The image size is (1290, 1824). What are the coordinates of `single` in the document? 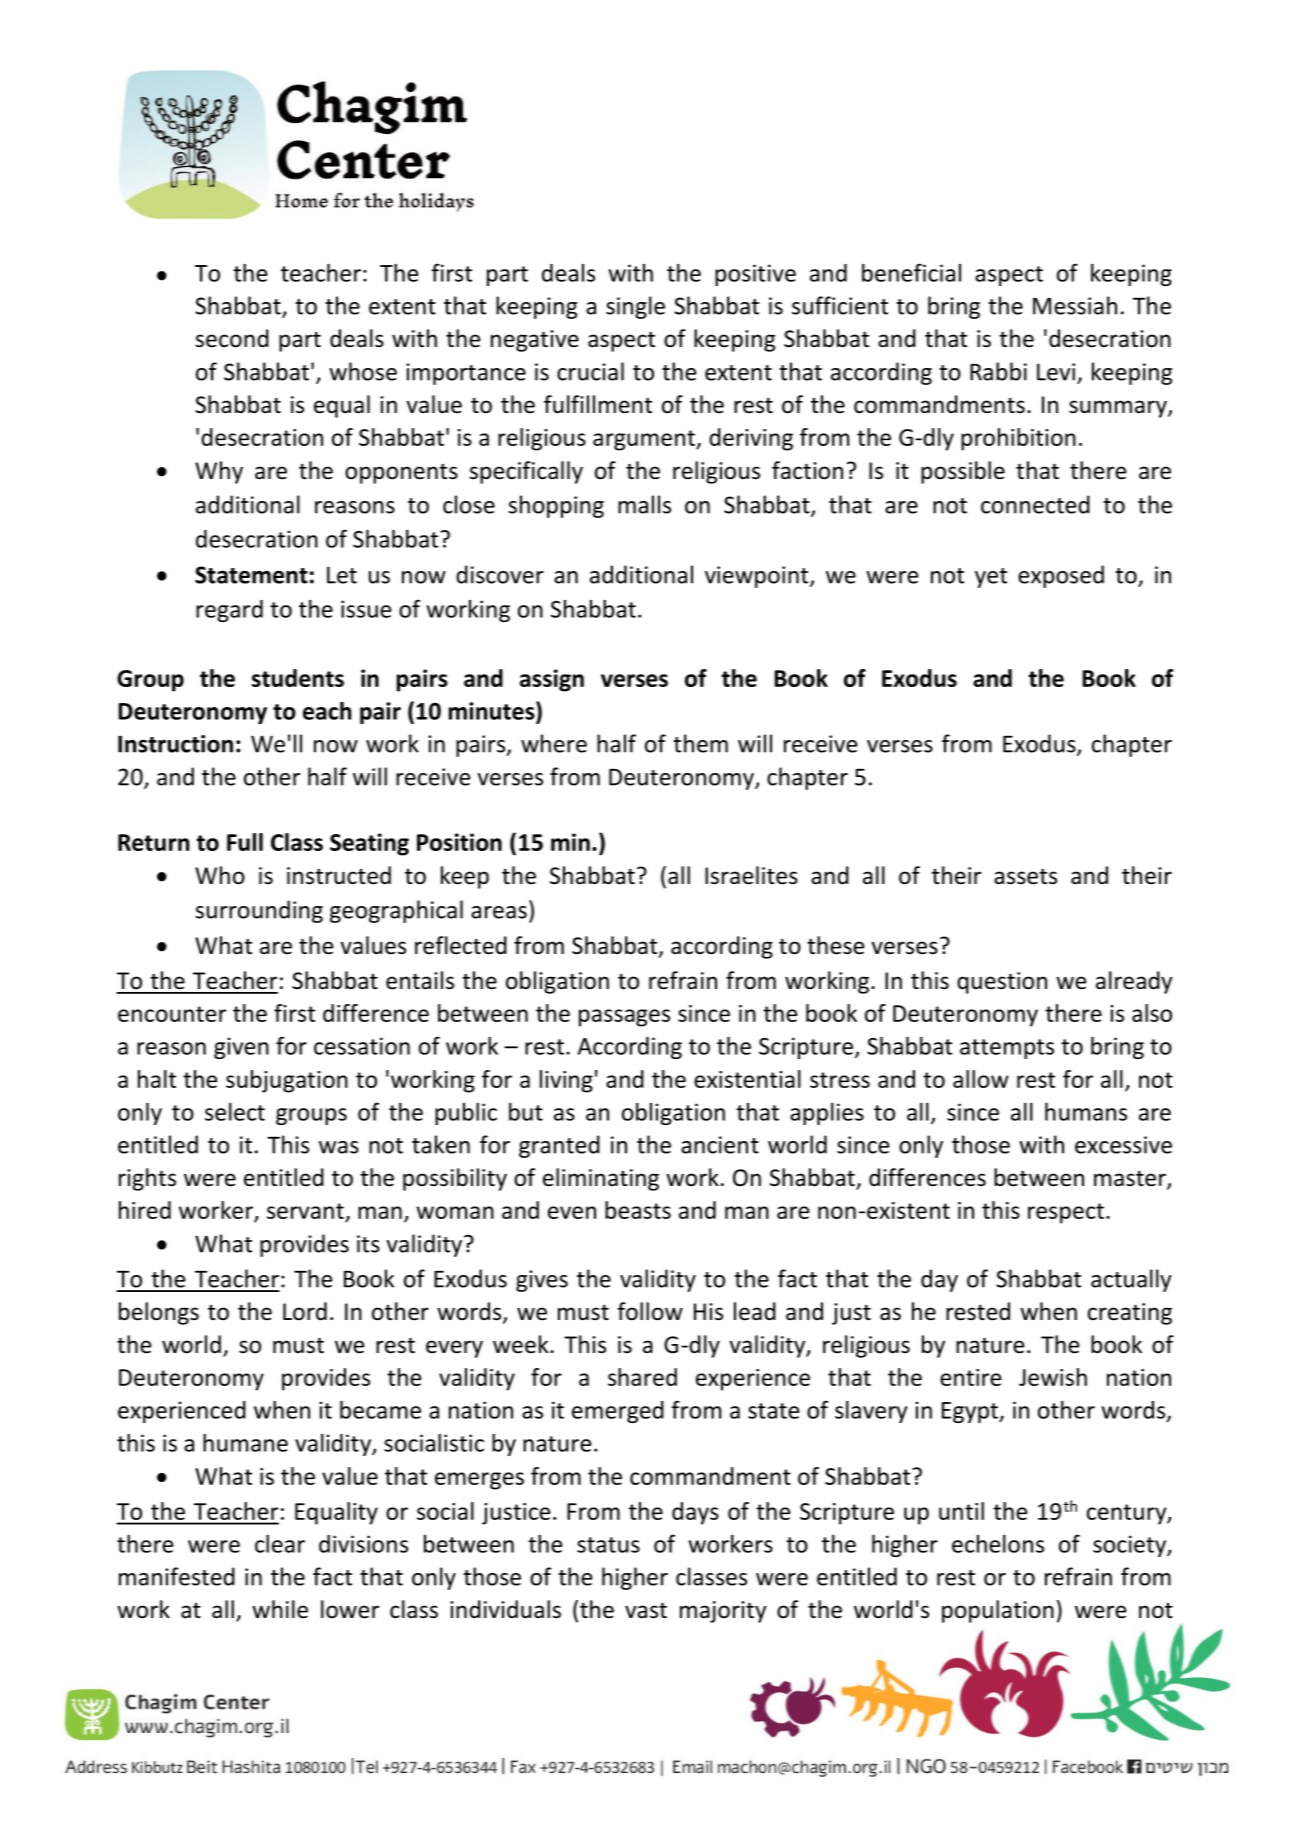 It's located at (635, 307).
